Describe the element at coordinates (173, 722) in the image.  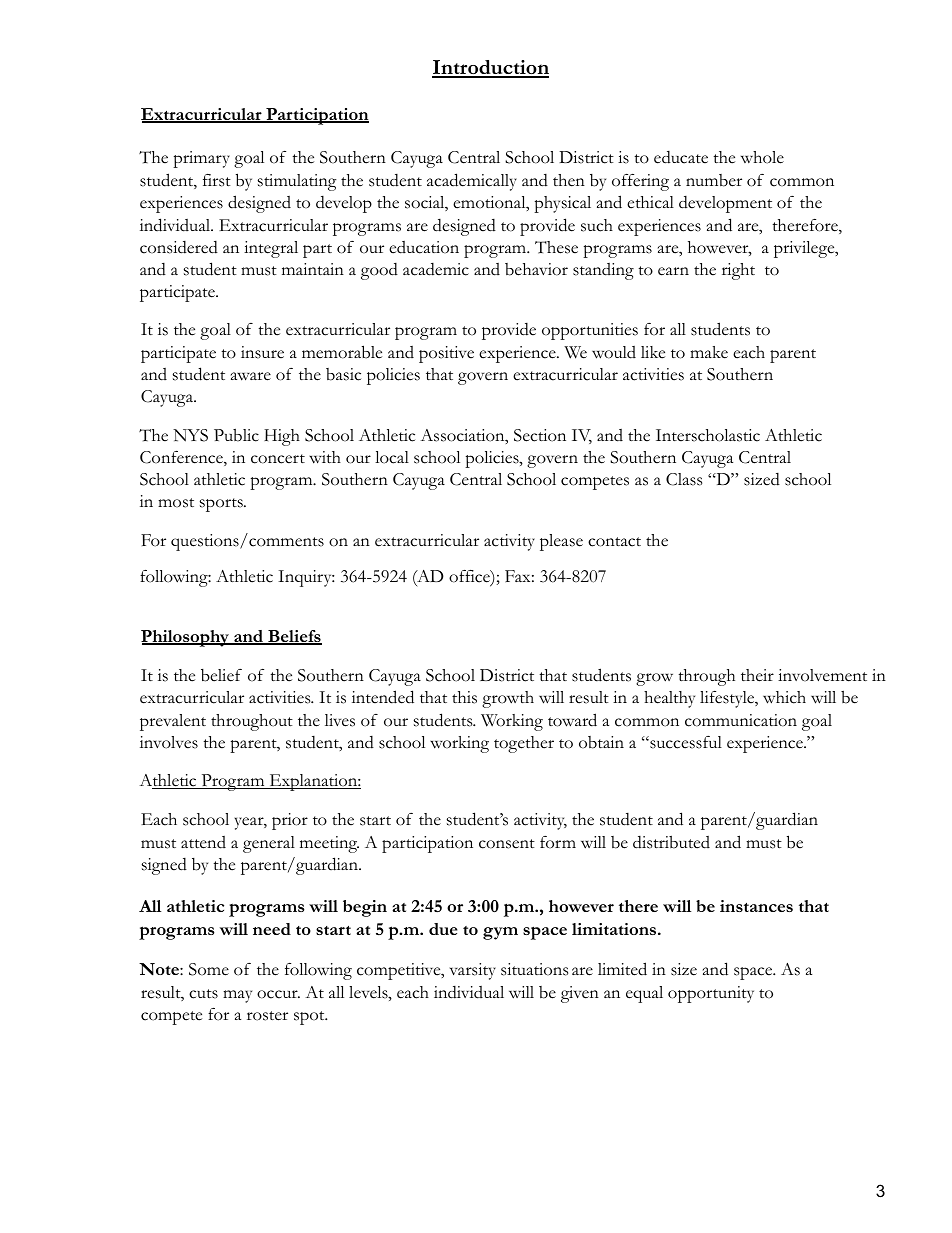
I see `prevalent` at that location.
